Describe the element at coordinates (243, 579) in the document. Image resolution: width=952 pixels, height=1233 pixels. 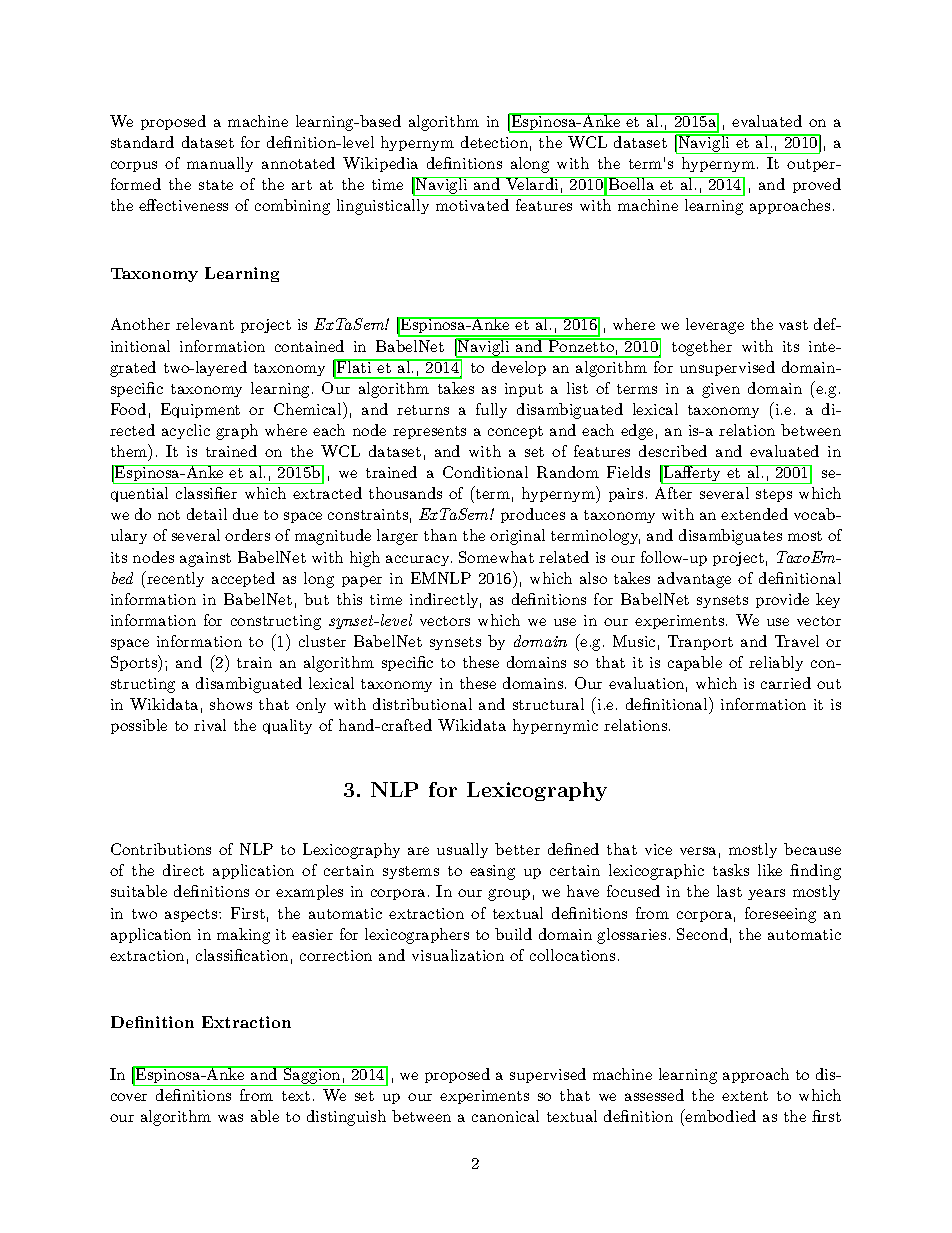
I see `accepted` at that location.
